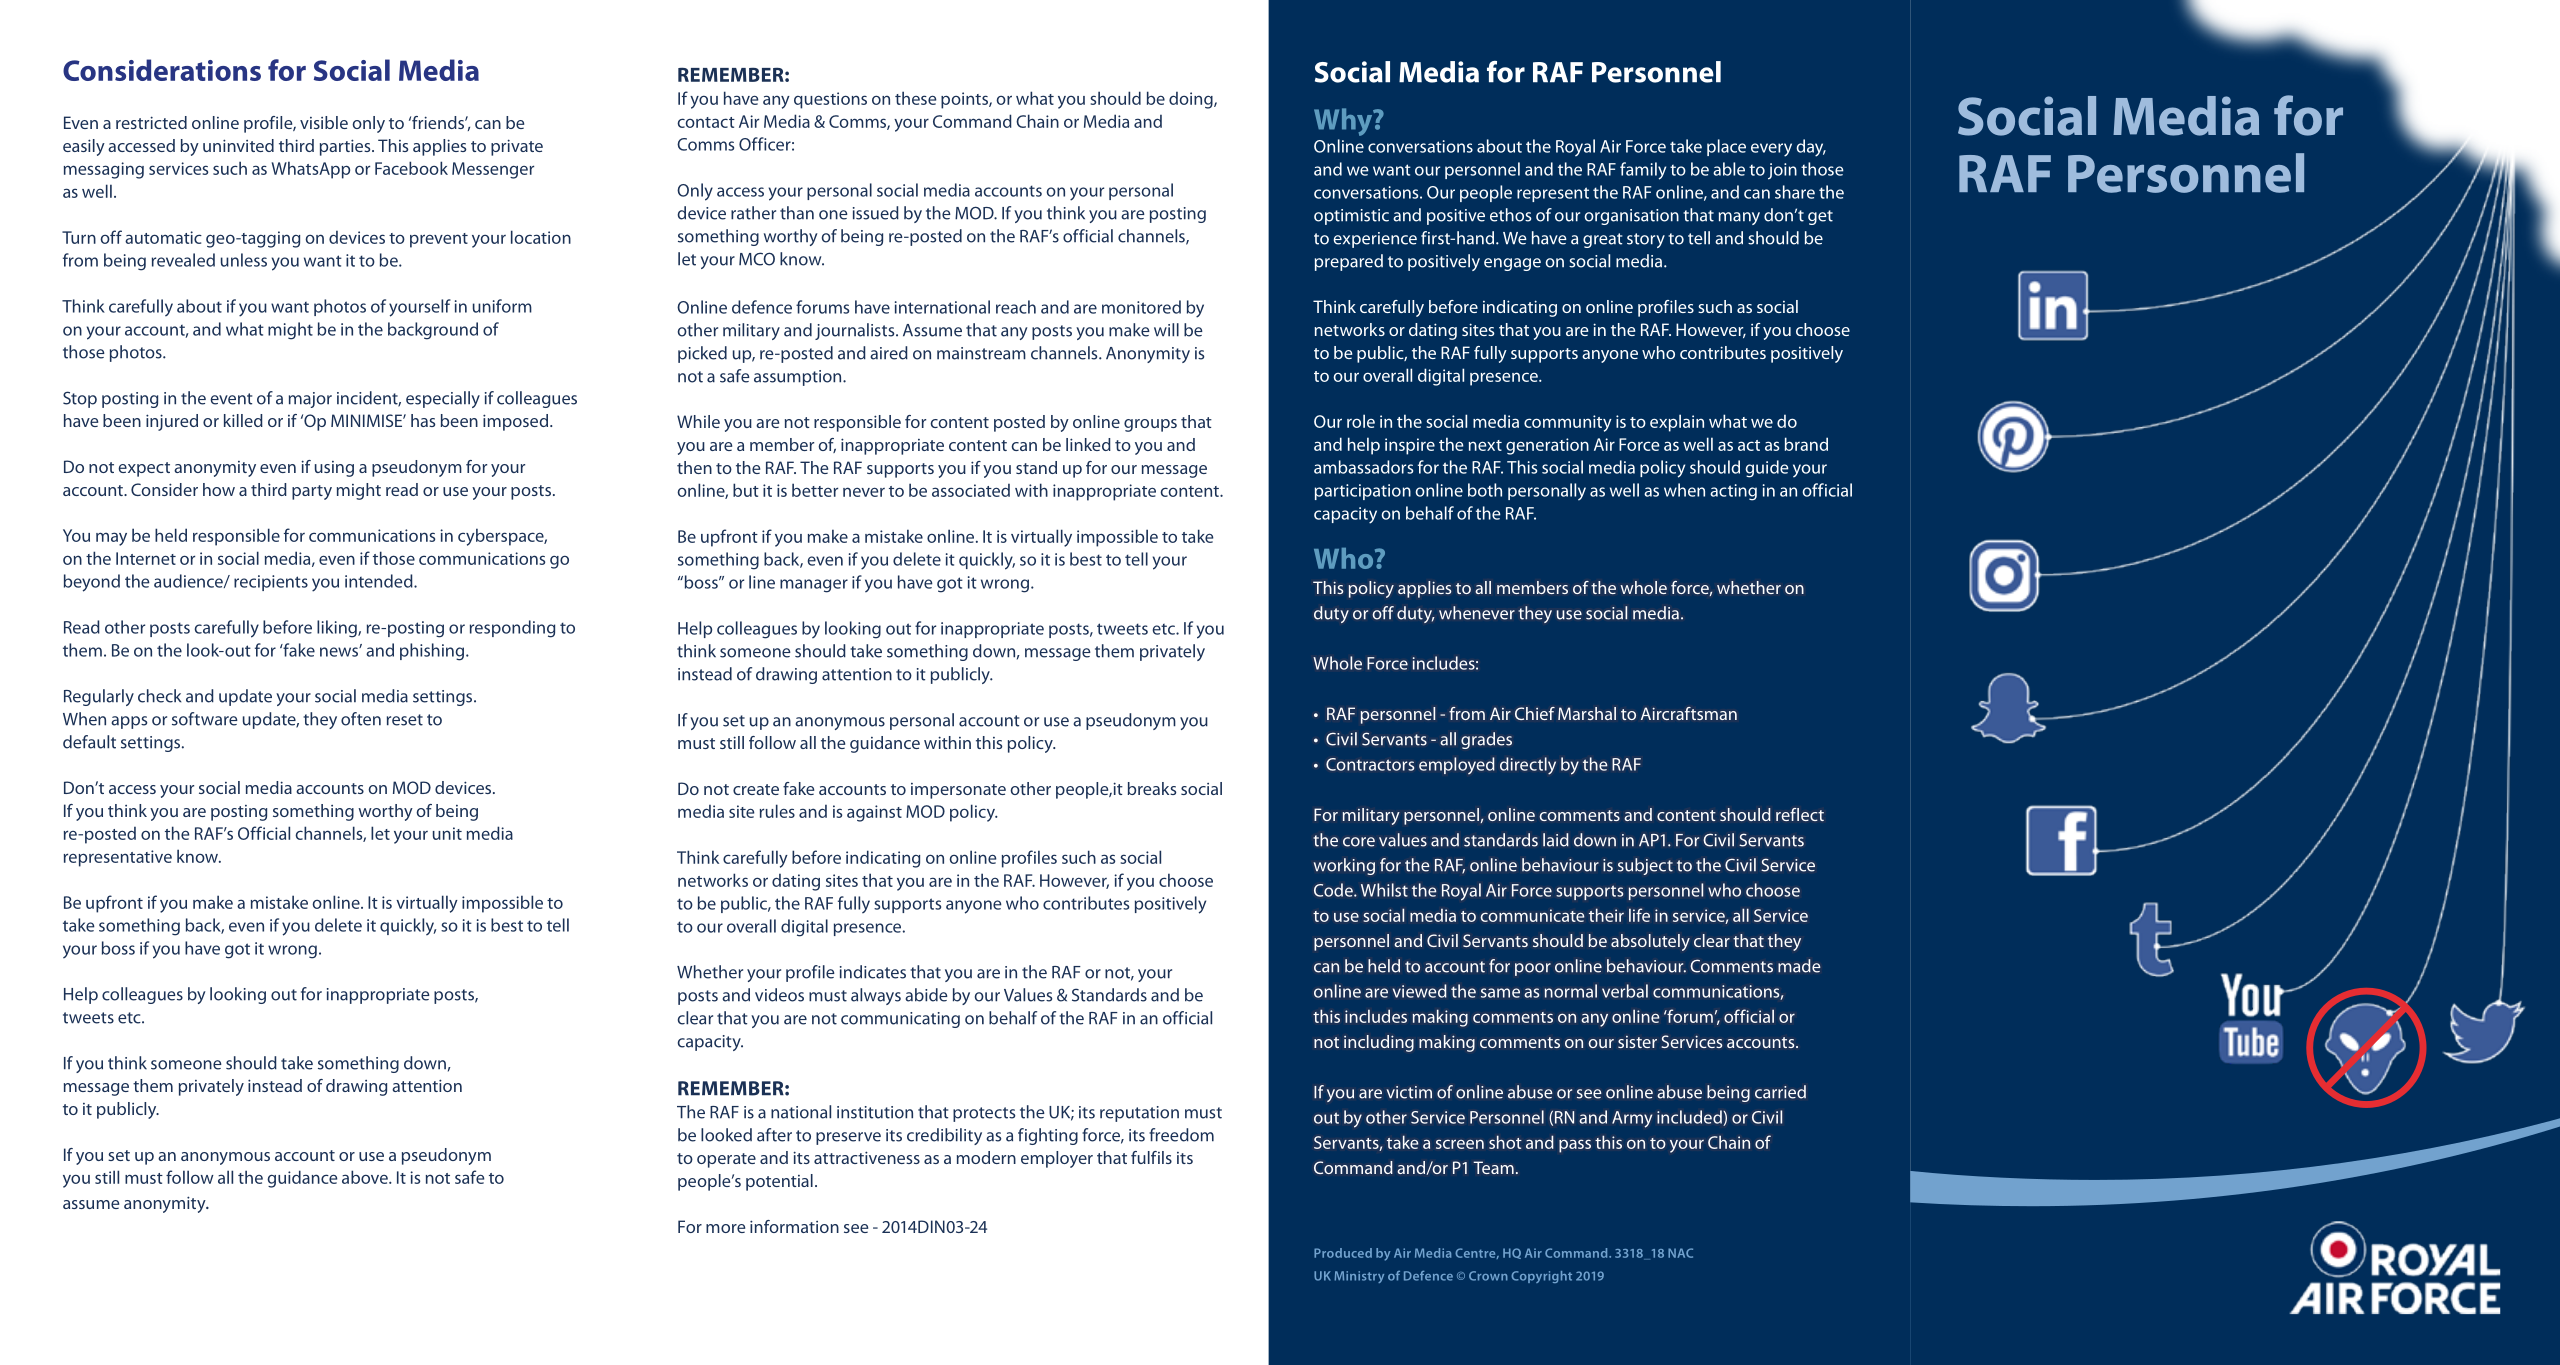 The height and width of the page is (1365, 2560). Describe the element at coordinates (794, 1226) in the page. I see `information` at that location.
